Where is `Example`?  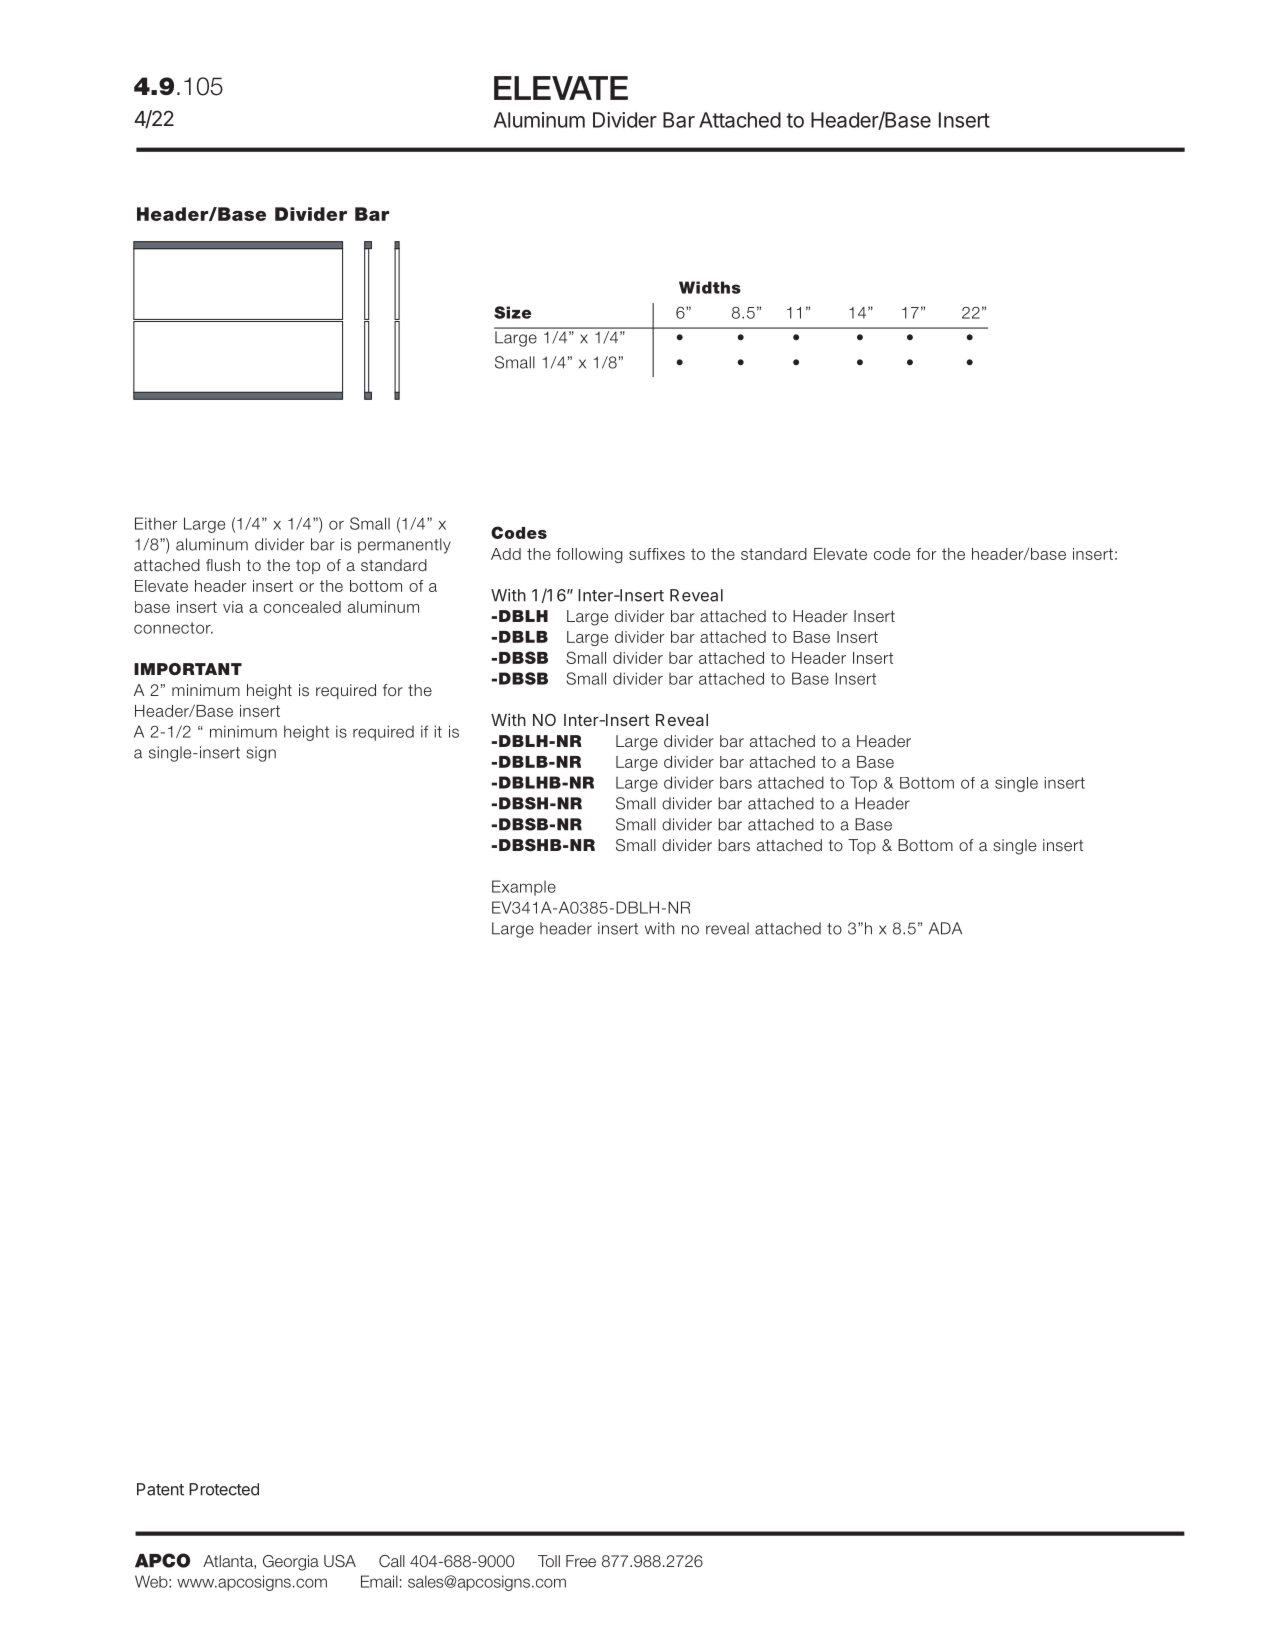
Example is located at coordinates (524, 888).
